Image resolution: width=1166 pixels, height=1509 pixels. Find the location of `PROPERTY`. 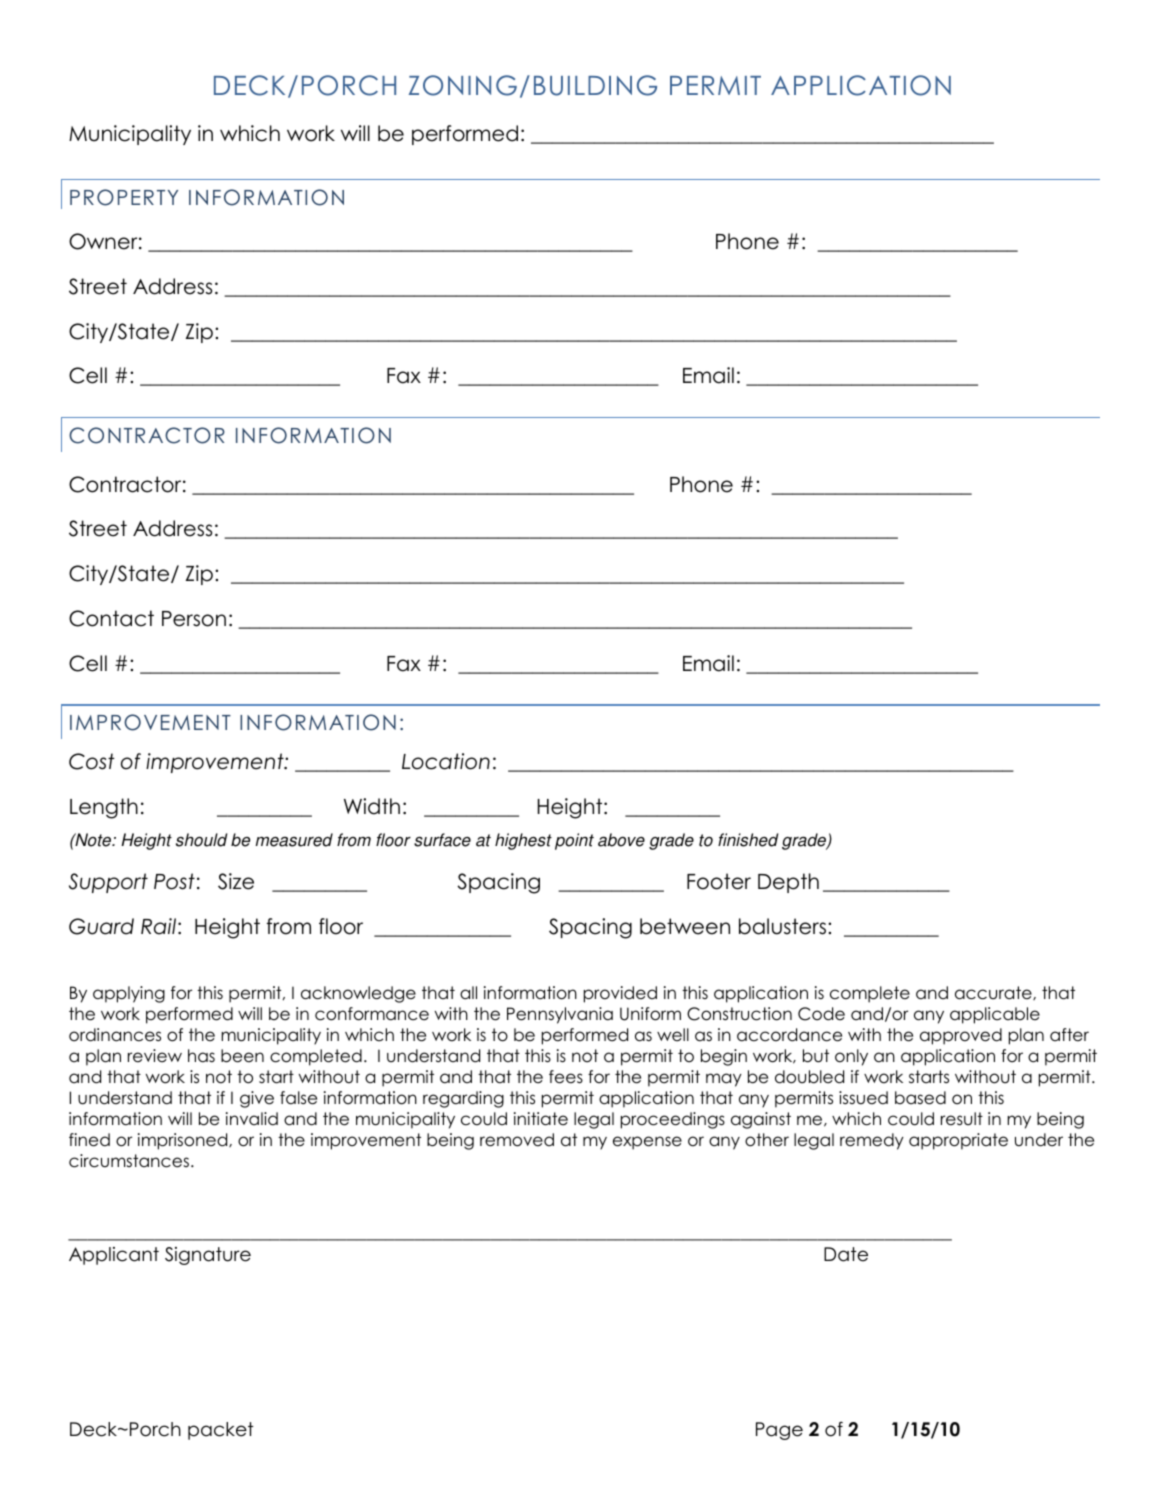

PROPERTY is located at coordinates (124, 197).
